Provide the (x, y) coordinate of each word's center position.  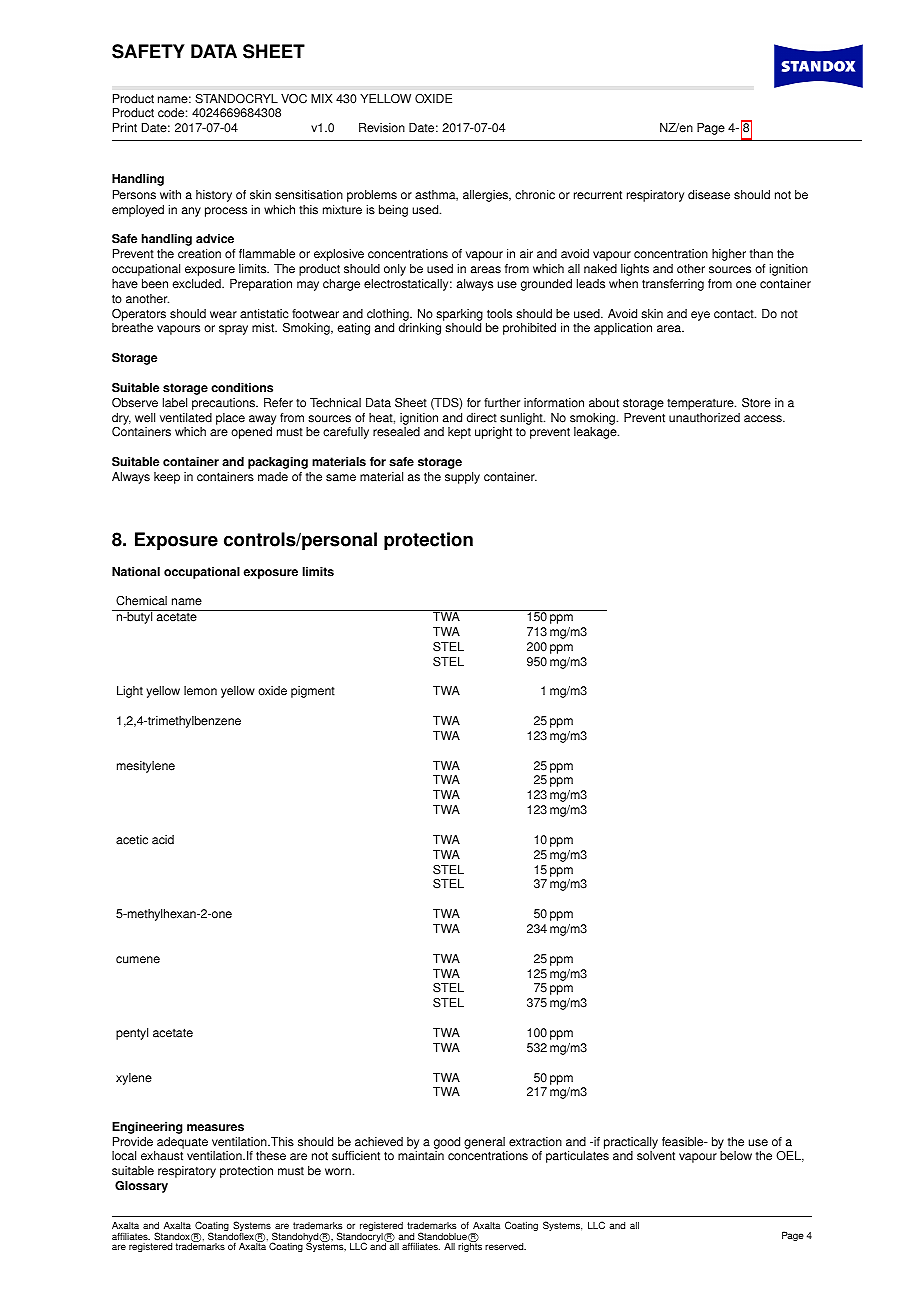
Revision (382, 128)
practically (631, 1143)
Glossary (141, 1187)
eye (700, 316)
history (214, 196)
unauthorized (704, 418)
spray (233, 330)
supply (462, 478)
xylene (134, 1079)
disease (709, 195)
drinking (420, 329)
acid (163, 840)
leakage (596, 433)
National (136, 572)
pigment (313, 692)
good (447, 1143)
